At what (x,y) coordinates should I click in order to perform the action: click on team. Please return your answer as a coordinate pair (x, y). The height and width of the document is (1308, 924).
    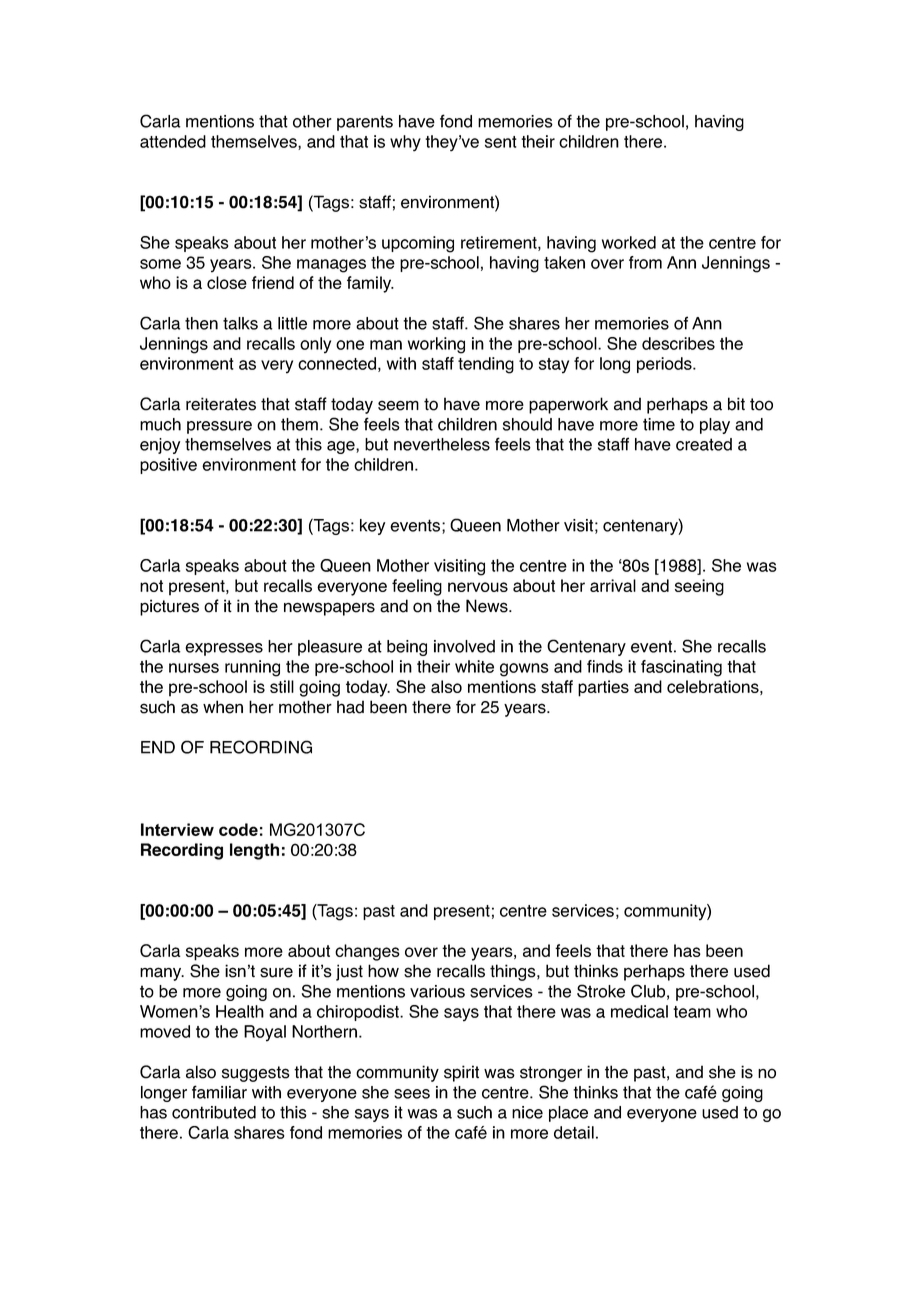
    Looking at the image, I should click on (692, 1012).
